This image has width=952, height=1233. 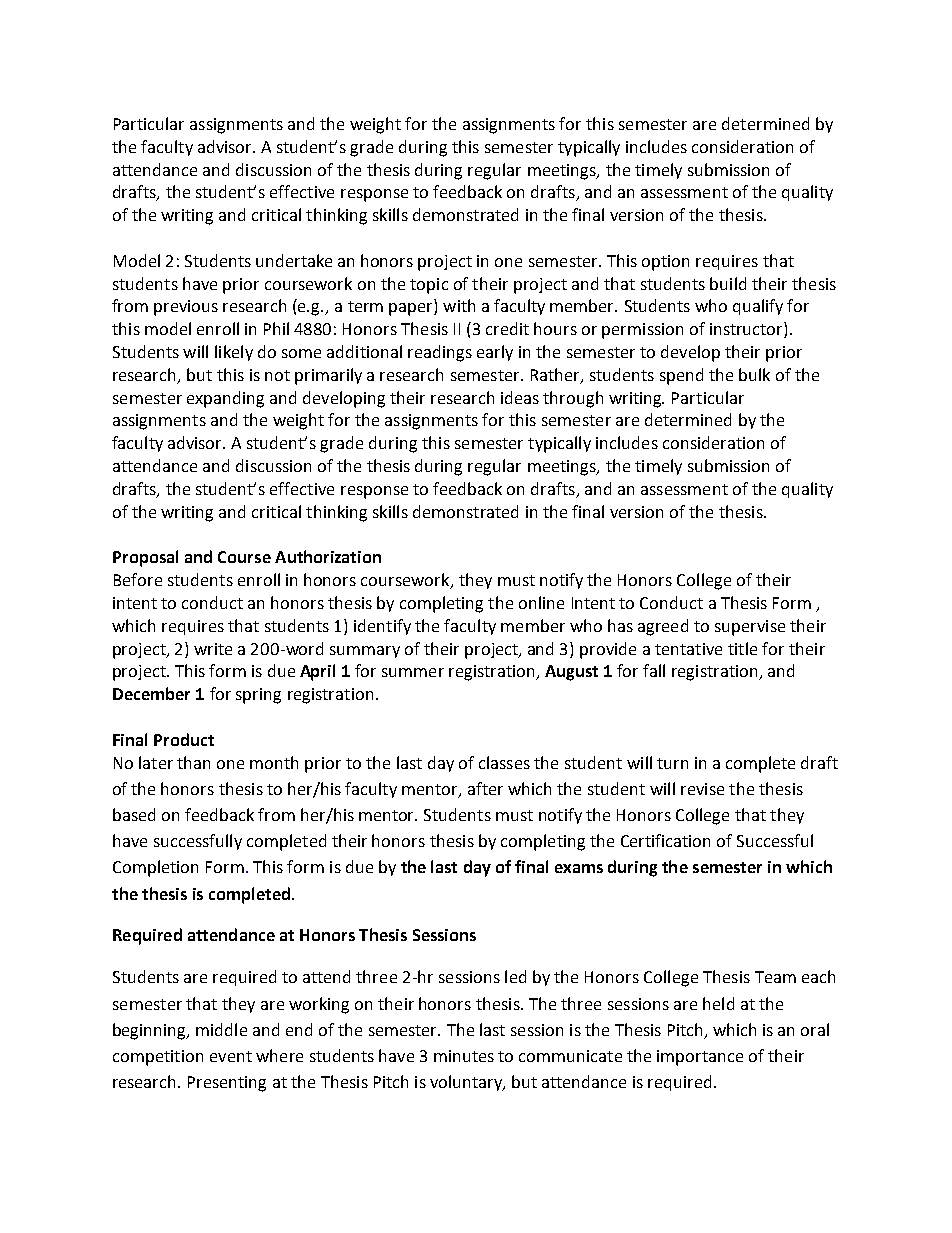 What do you see at coordinates (186, 308) in the image?
I see `previous` at bounding box center [186, 308].
